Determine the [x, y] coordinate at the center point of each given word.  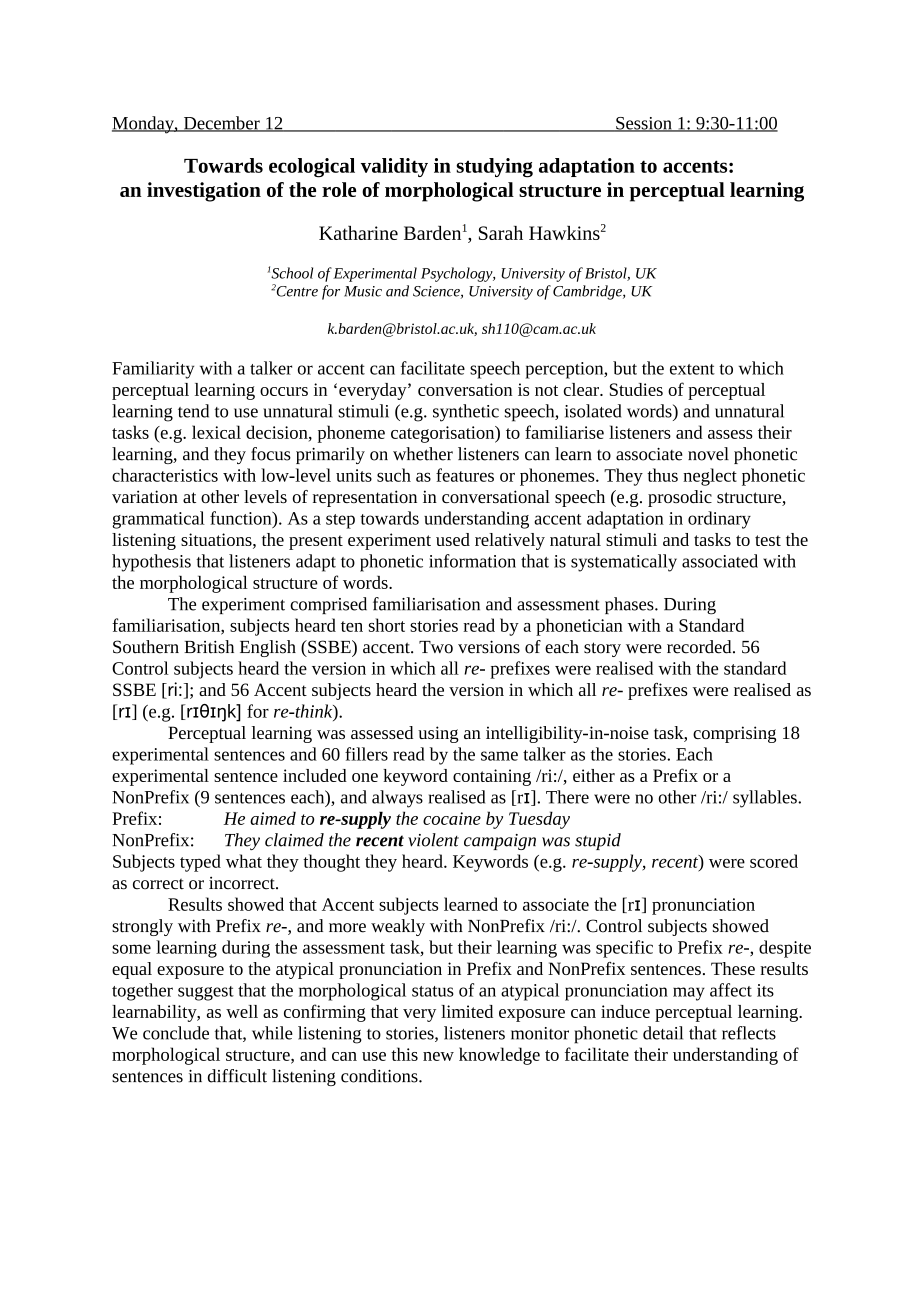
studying [494, 168]
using [438, 734]
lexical [216, 432]
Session [644, 124]
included [315, 775]
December [221, 124]
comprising [734, 734]
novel [708, 454]
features [465, 475]
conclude [176, 1033]
